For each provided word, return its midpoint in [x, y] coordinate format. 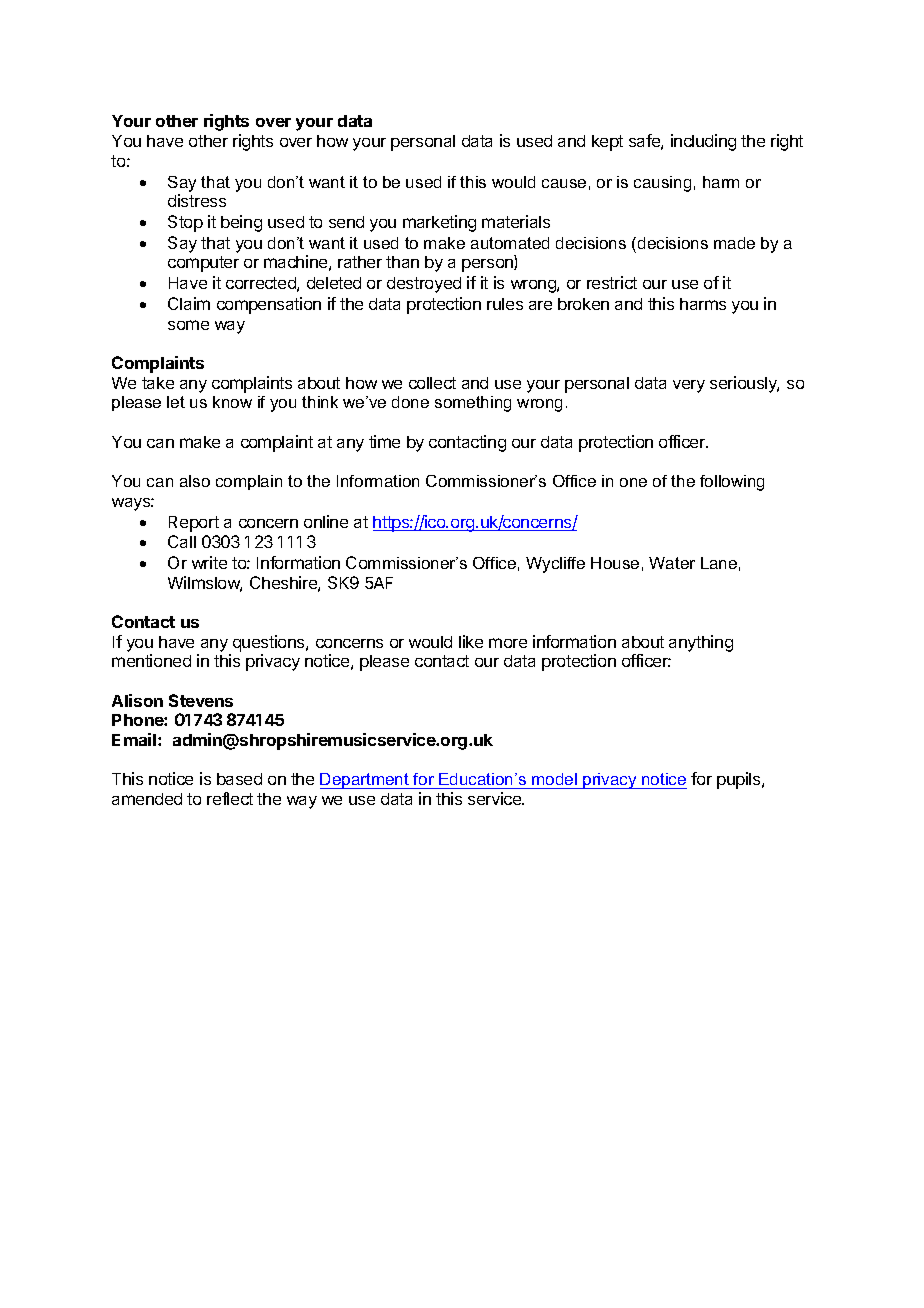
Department [365, 781]
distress [197, 200]
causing [662, 184]
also [195, 481]
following [732, 483]
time [384, 441]
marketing [439, 223]
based [239, 779]
